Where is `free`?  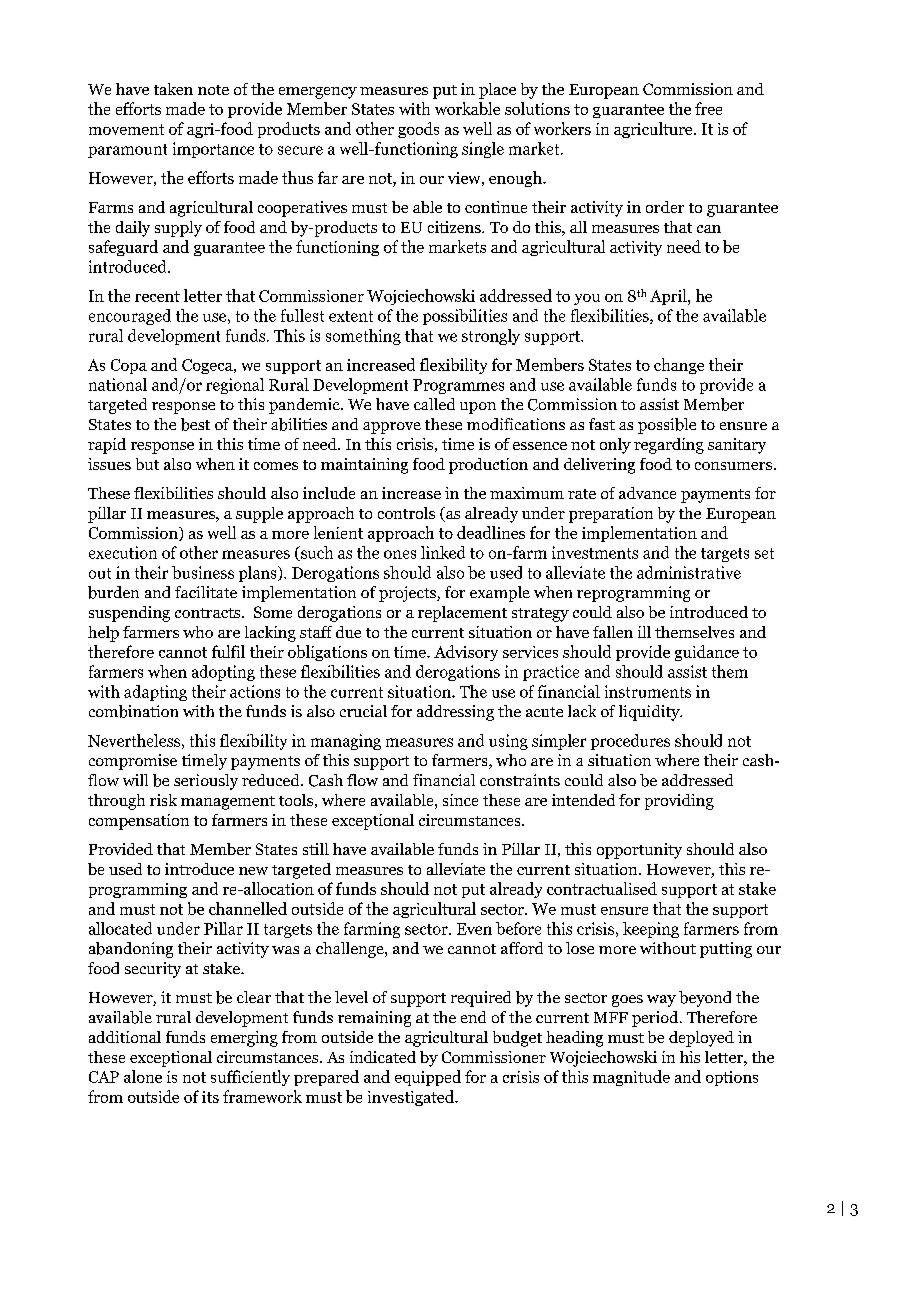 free is located at coordinates (708, 108).
